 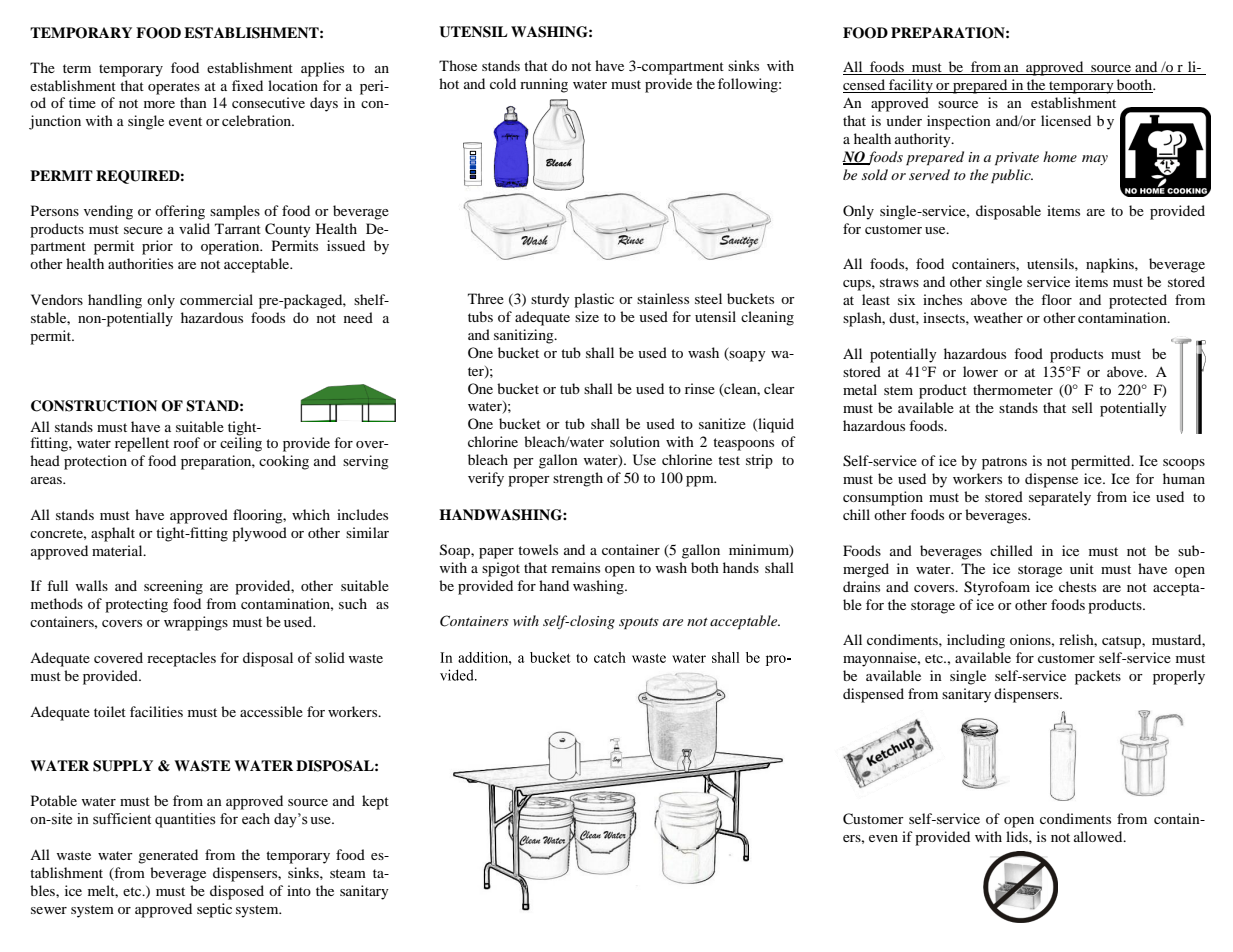 I want to click on spouts, so click(x=639, y=624).
